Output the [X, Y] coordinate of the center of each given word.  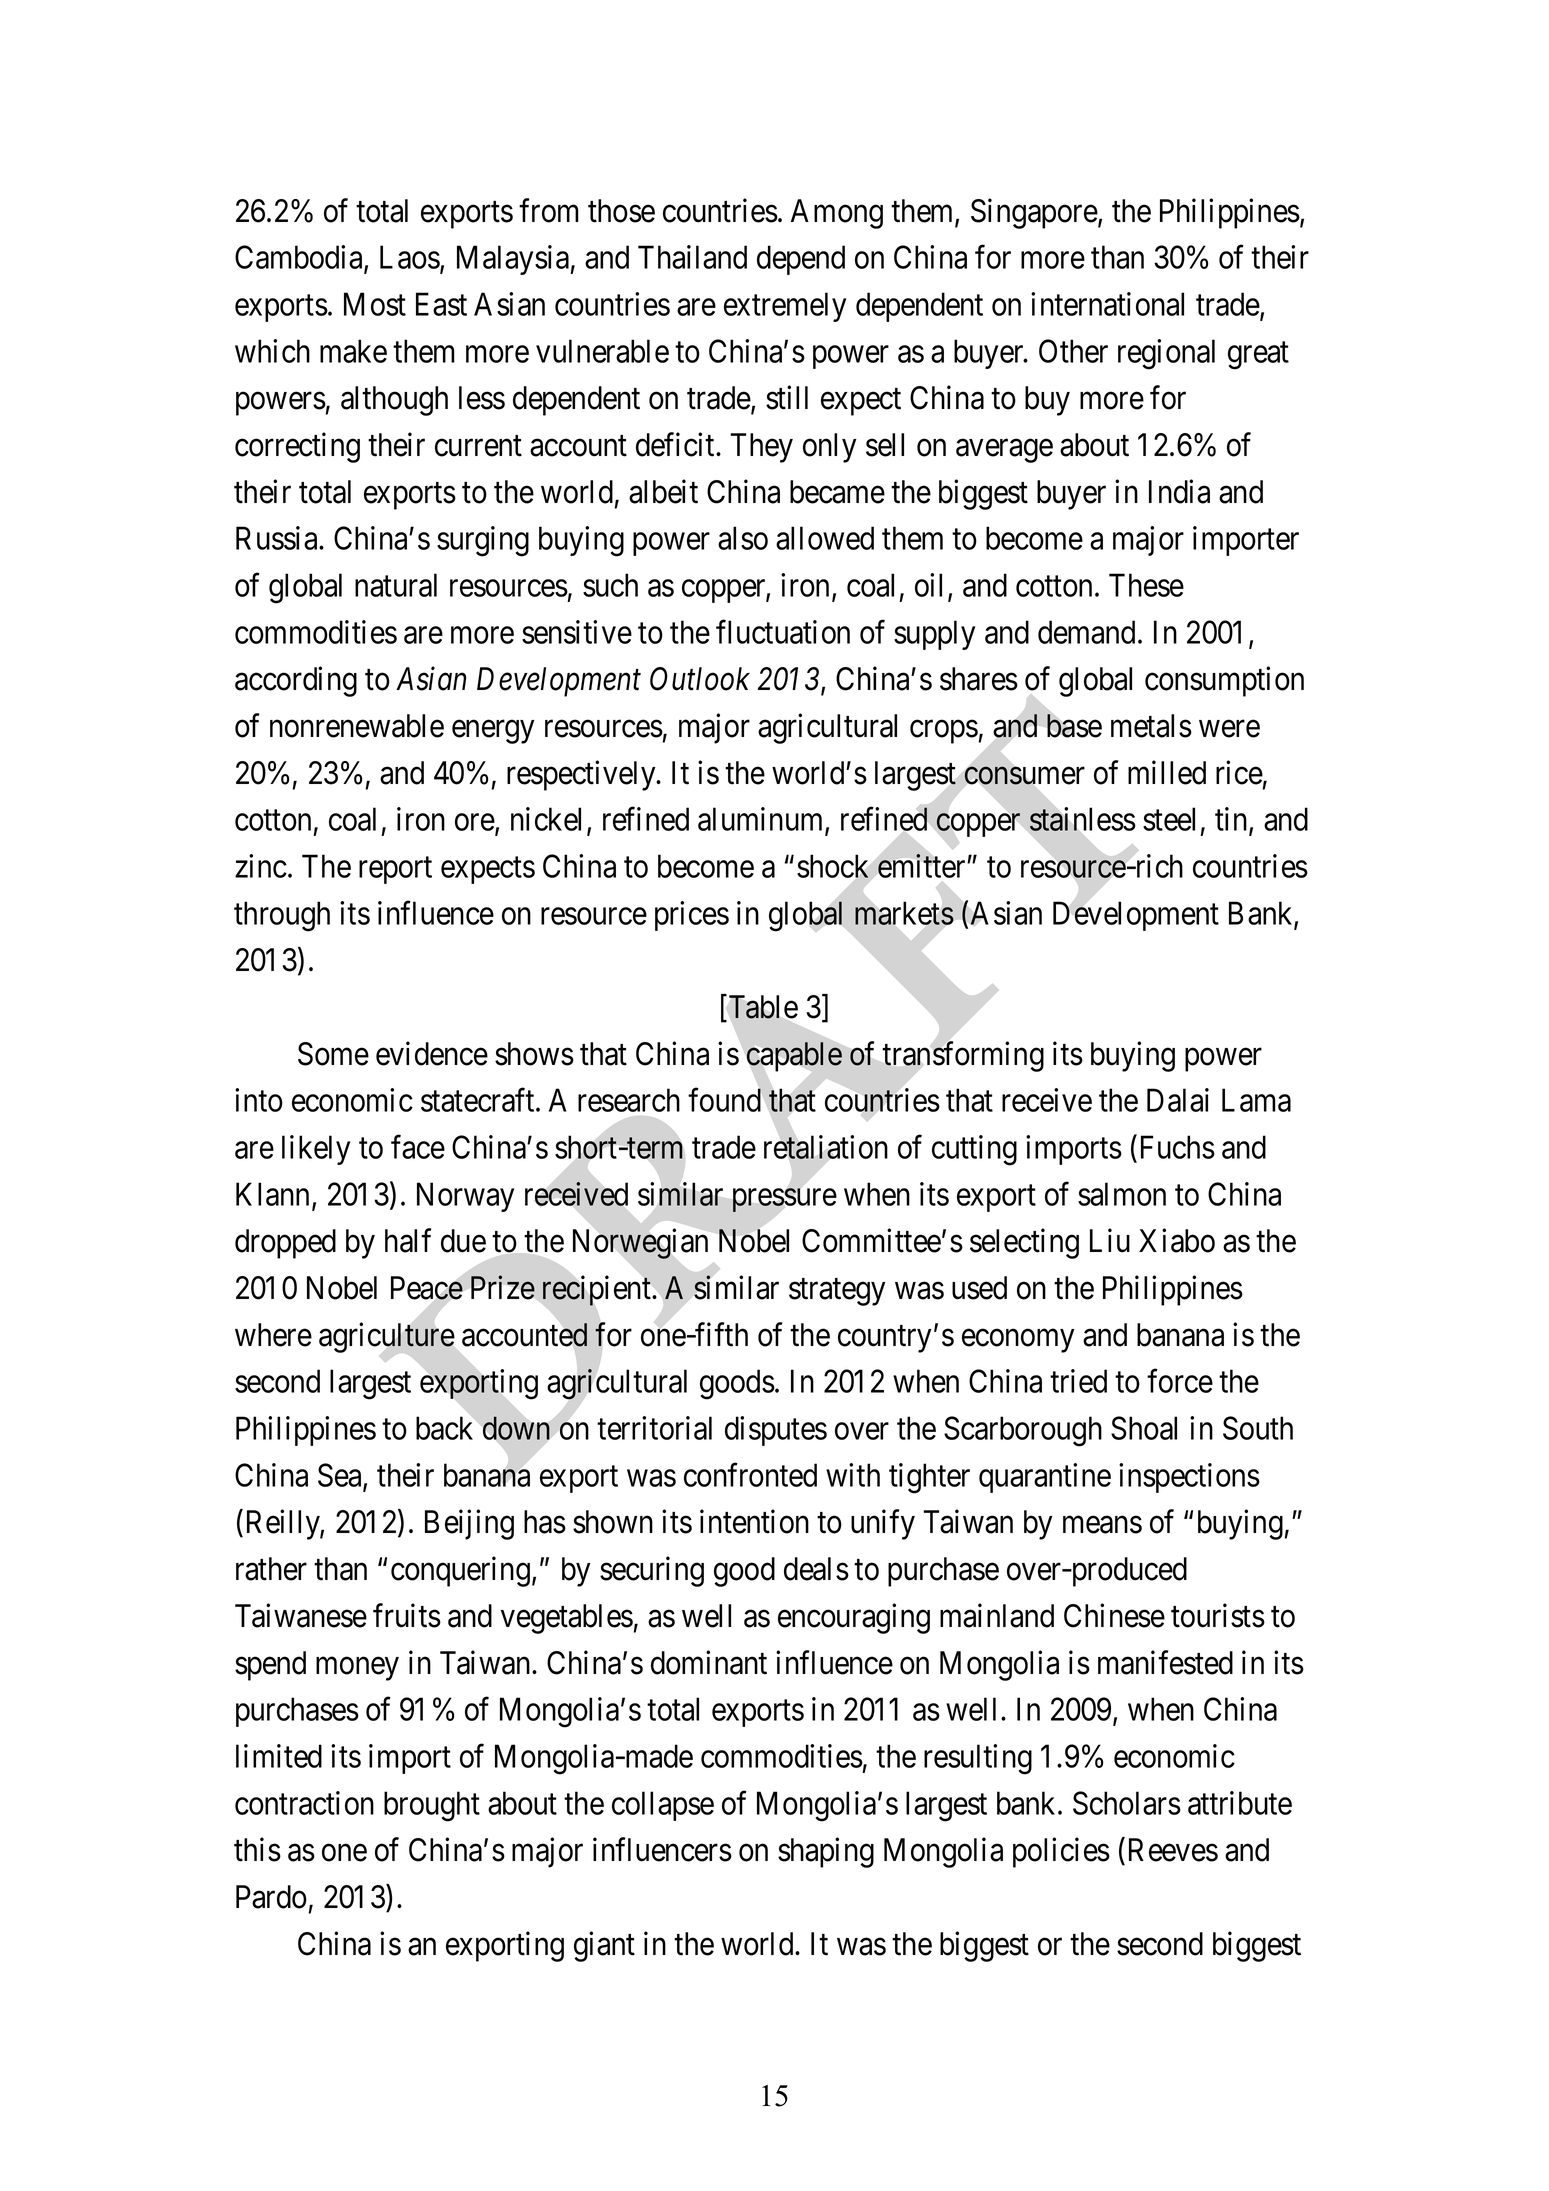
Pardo [271, 1897]
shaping [826, 1853]
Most [375, 304]
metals [1151, 726]
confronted [750, 1475]
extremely [785, 307]
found [725, 1100]
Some [333, 1054]
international [1107, 304]
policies [1061, 1853]
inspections [1189, 1478]
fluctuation [783, 632]
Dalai [1178, 1100]
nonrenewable [357, 726]
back [444, 1428]
